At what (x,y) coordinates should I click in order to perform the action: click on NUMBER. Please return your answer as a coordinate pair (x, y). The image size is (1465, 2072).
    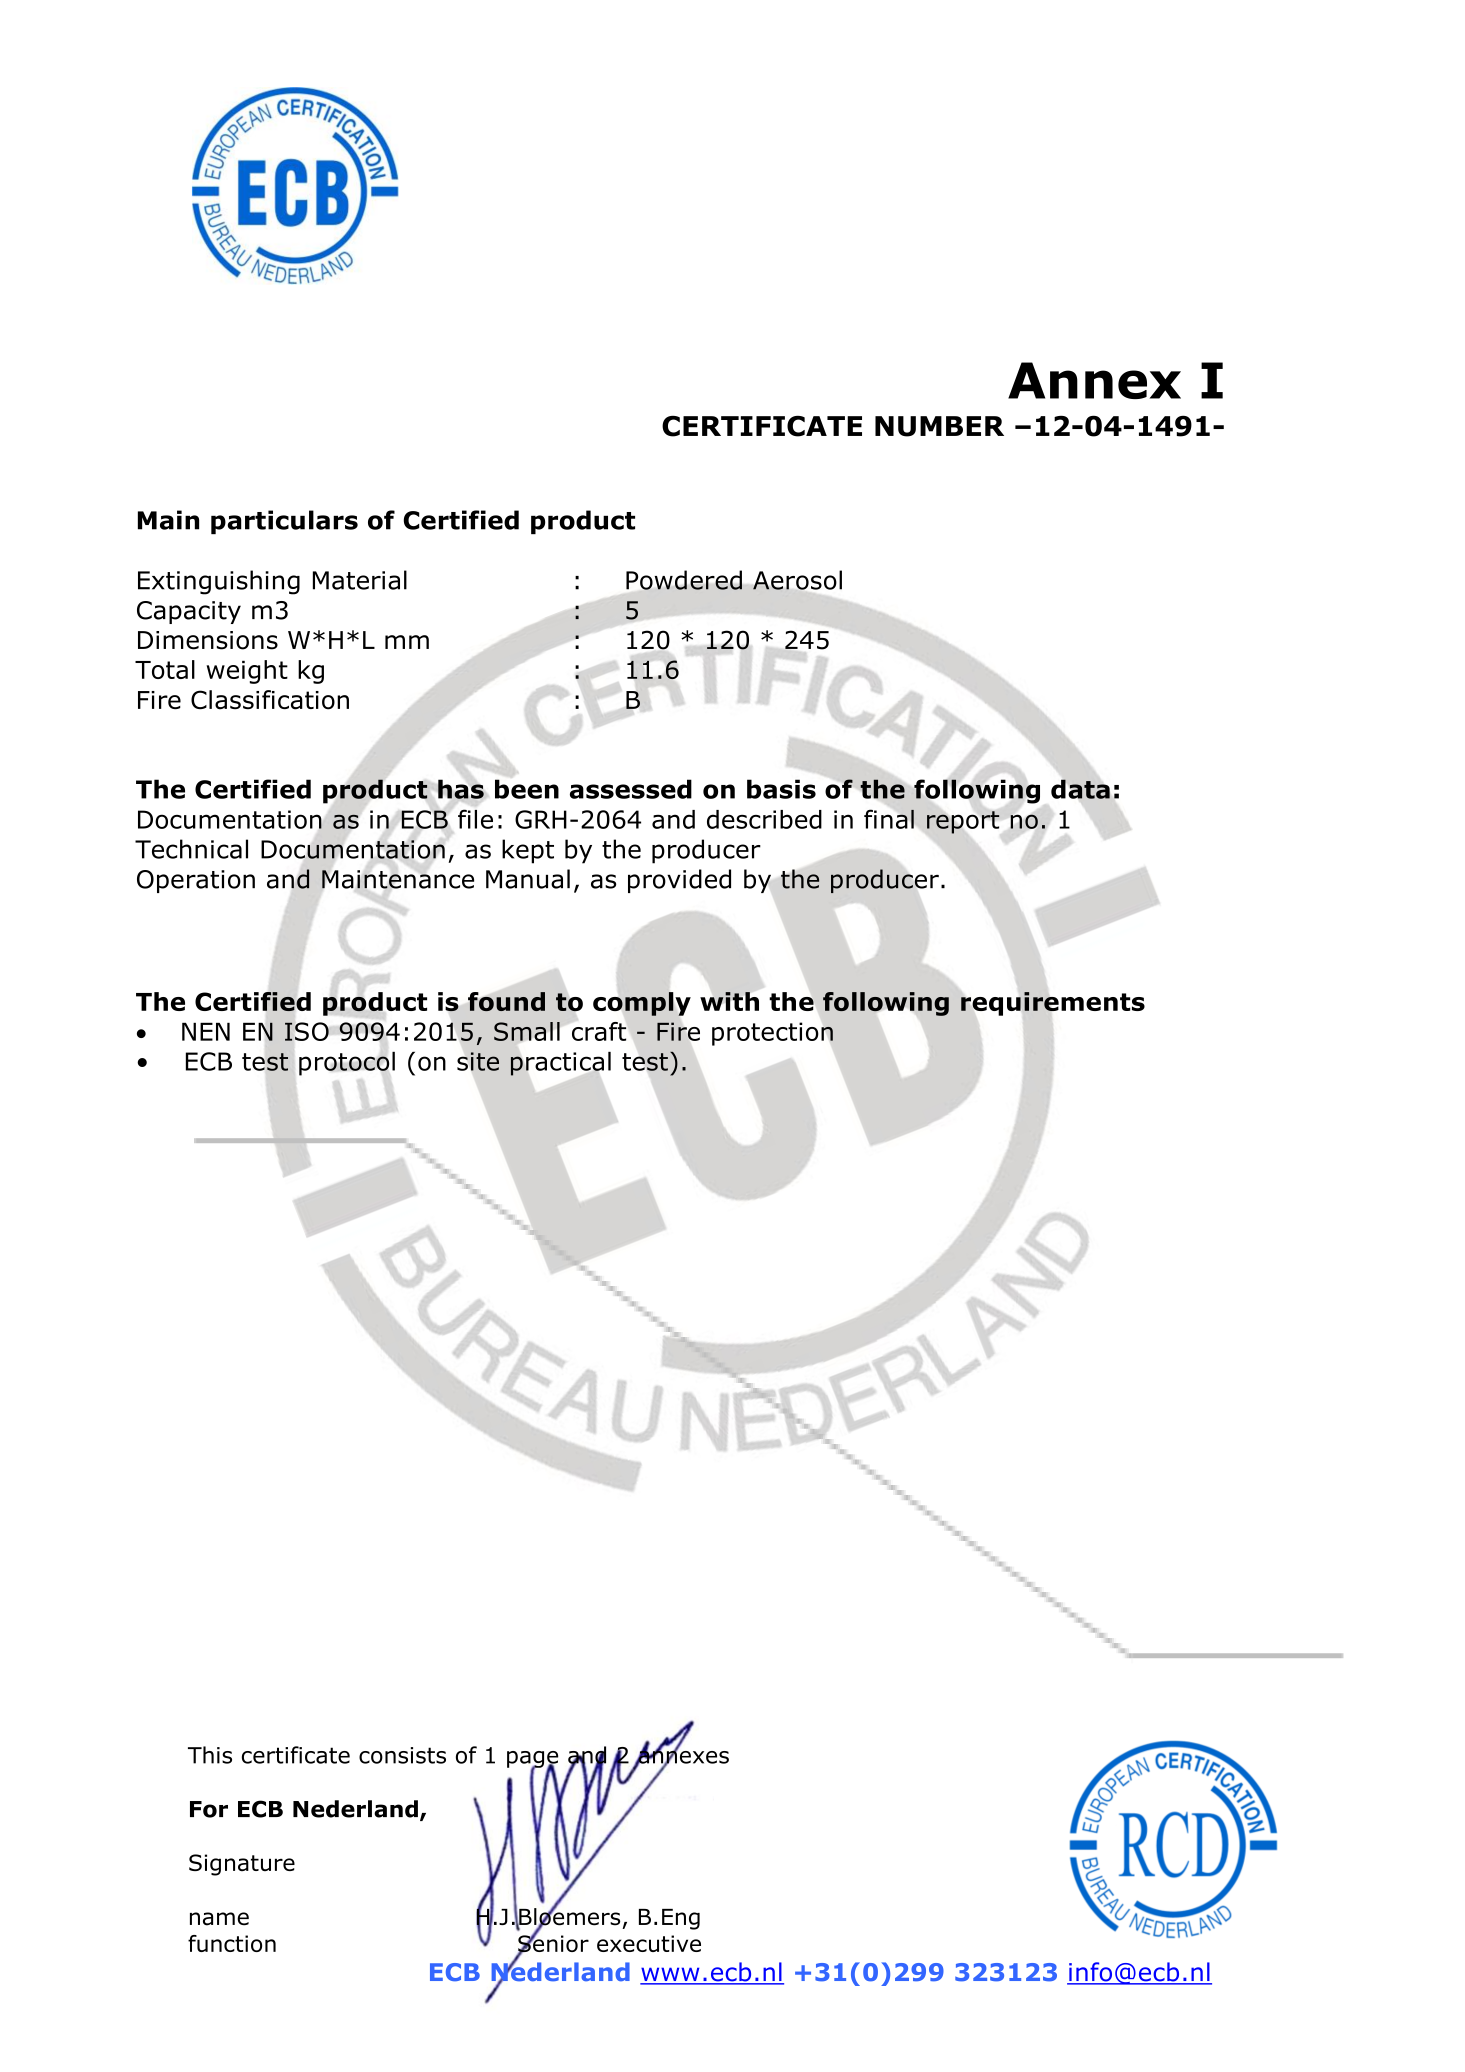
    Looking at the image, I should click on (939, 426).
